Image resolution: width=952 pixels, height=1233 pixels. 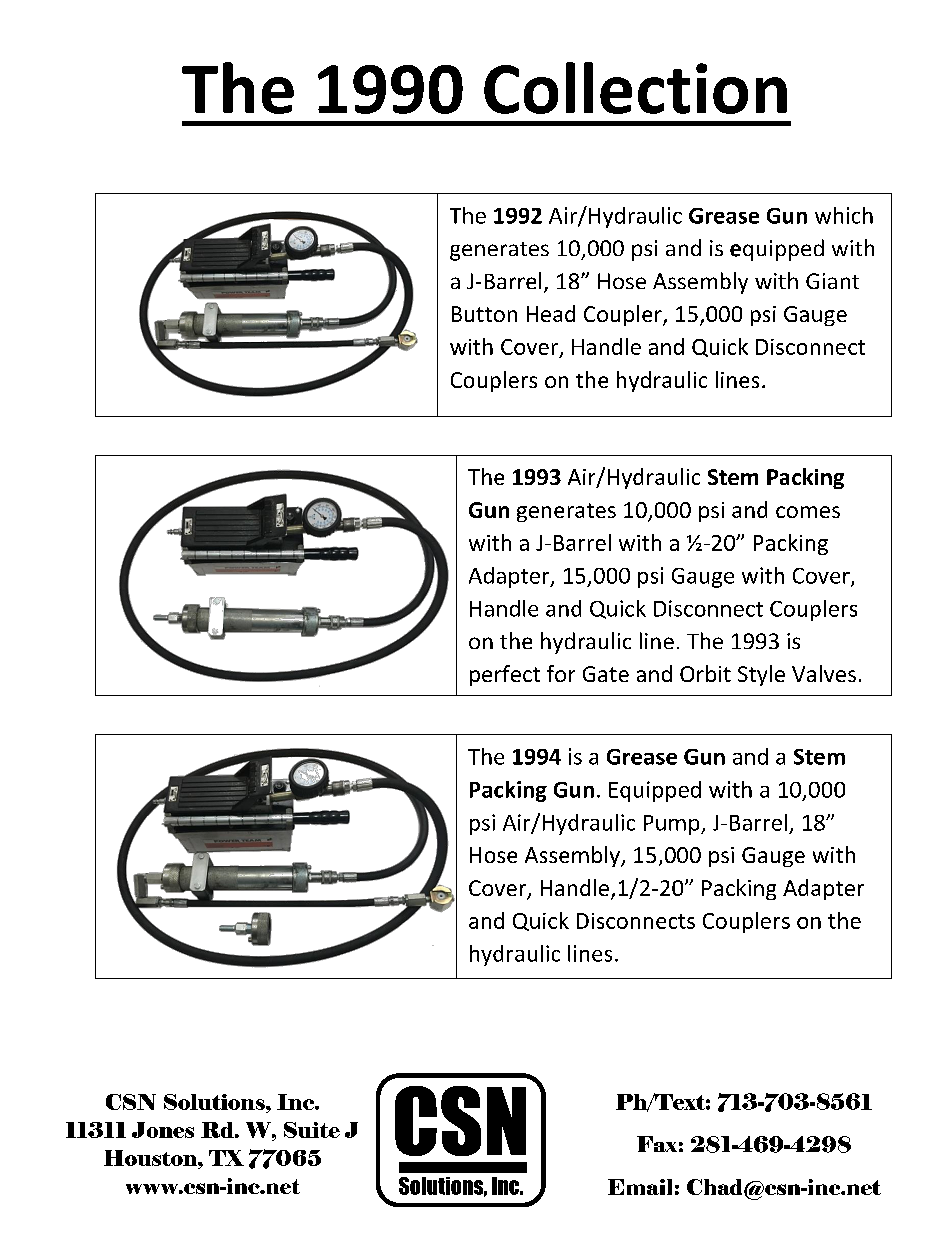 What do you see at coordinates (844, 215) in the page?
I see `which` at bounding box center [844, 215].
